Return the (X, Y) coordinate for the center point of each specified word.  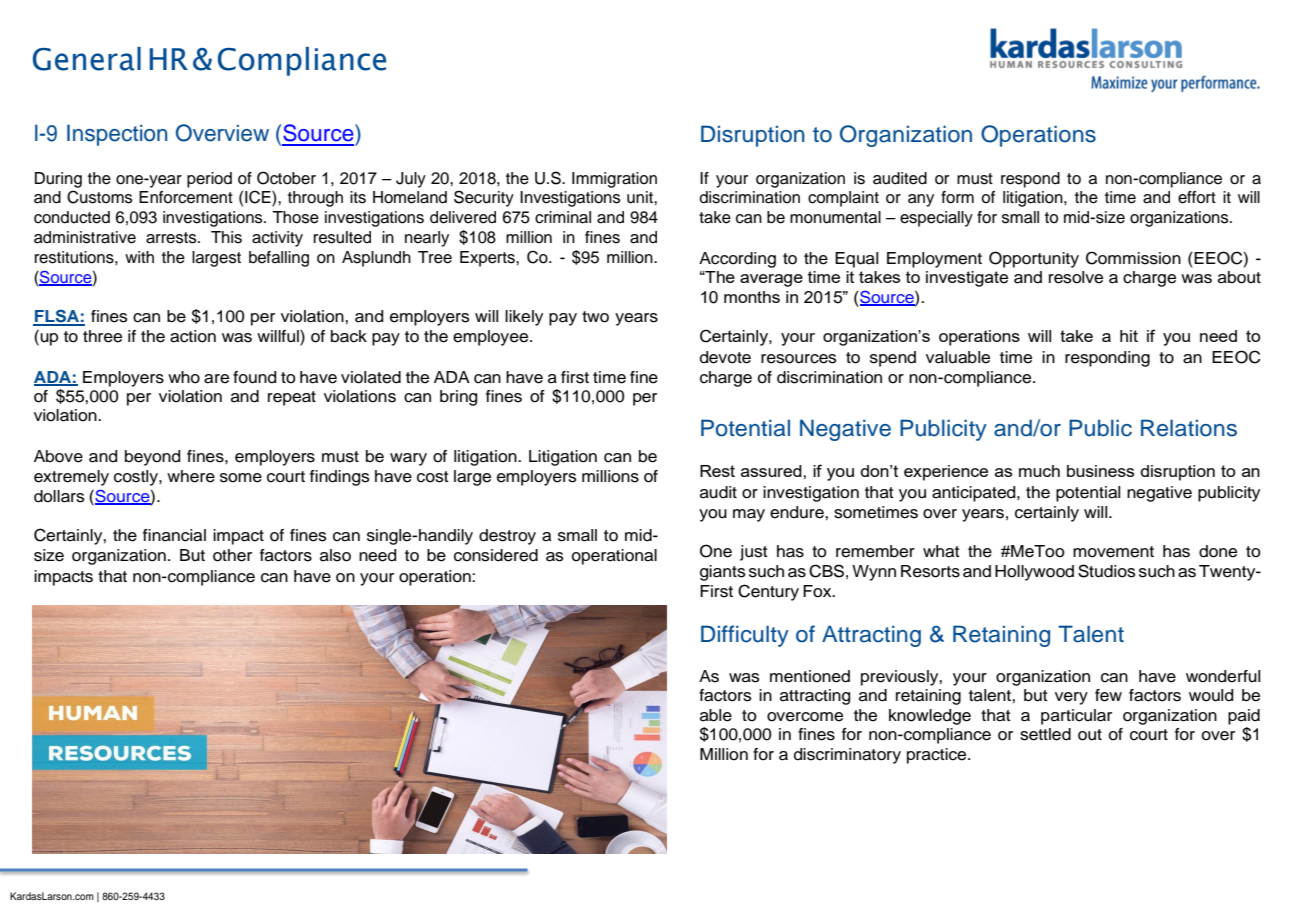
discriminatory (847, 756)
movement (1113, 552)
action (193, 336)
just (754, 553)
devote (725, 357)
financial (174, 535)
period (209, 180)
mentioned (810, 676)
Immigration (614, 180)
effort (1197, 197)
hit (1129, 336)
